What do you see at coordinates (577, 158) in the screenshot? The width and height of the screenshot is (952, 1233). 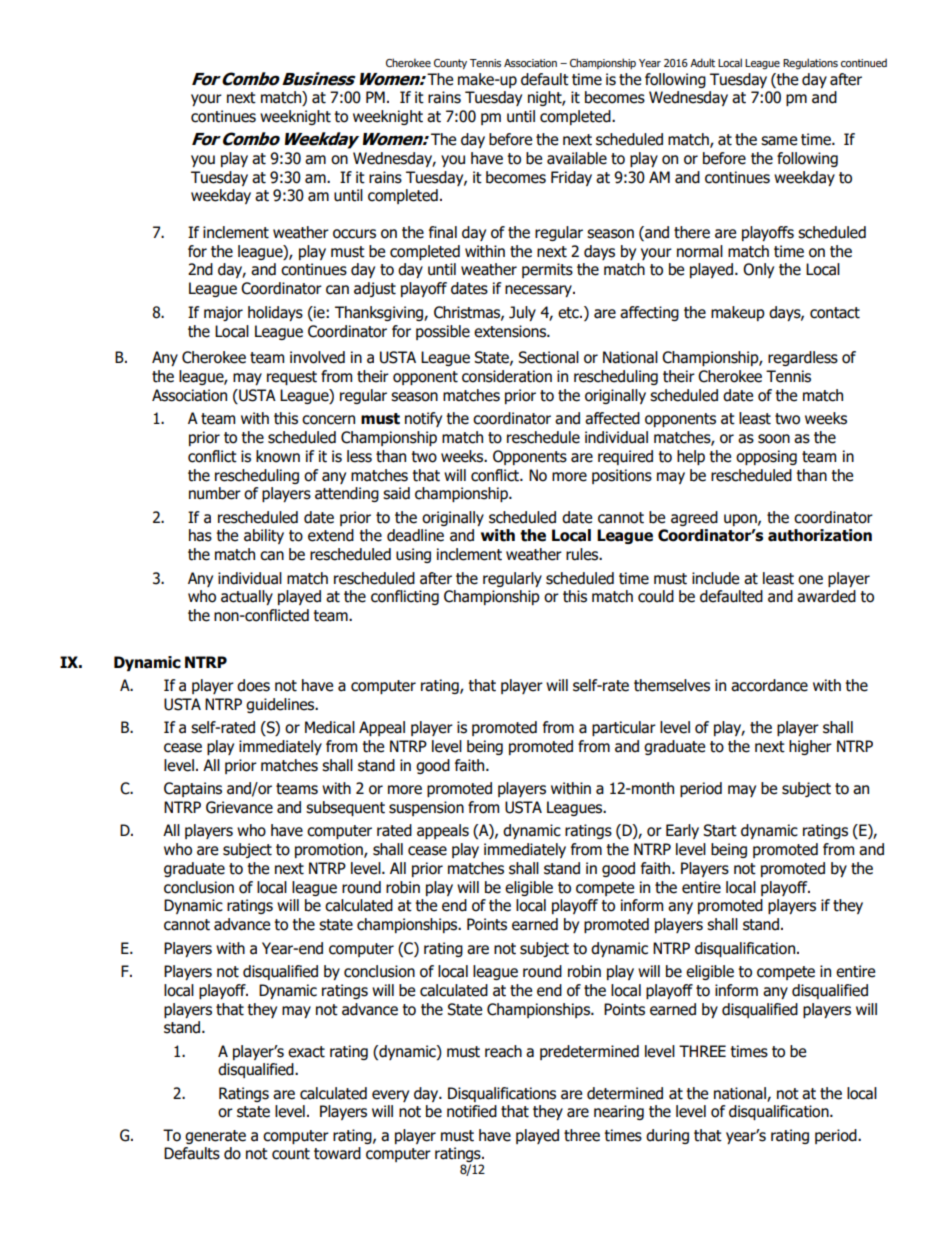 I see `available` at bounding box center [577, 158].
